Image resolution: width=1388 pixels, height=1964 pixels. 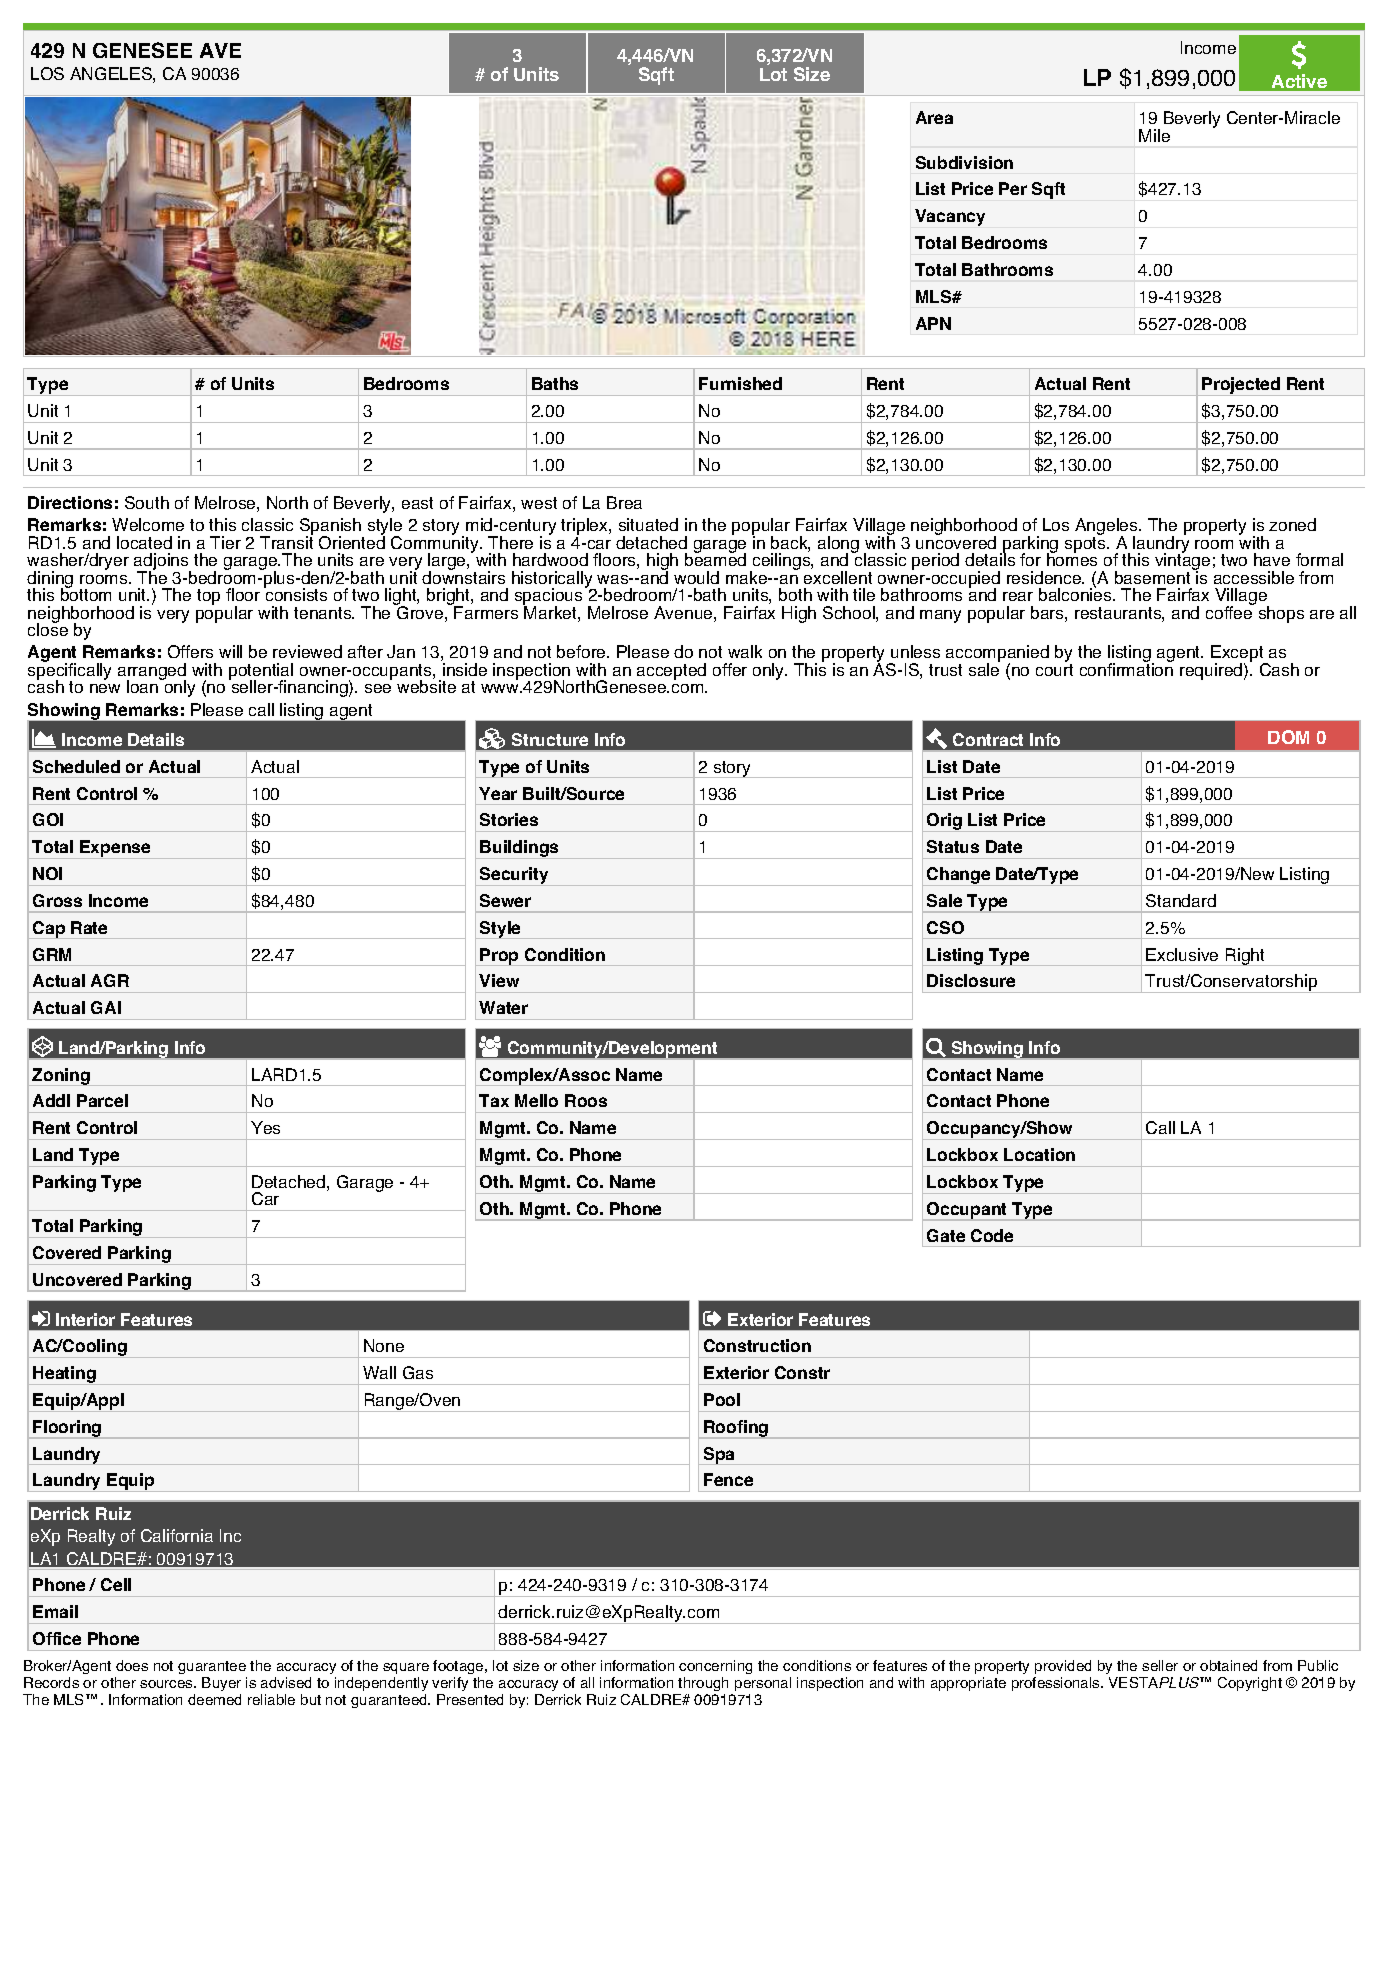 I want to click on Mile, so click(x=1154, y=135).
